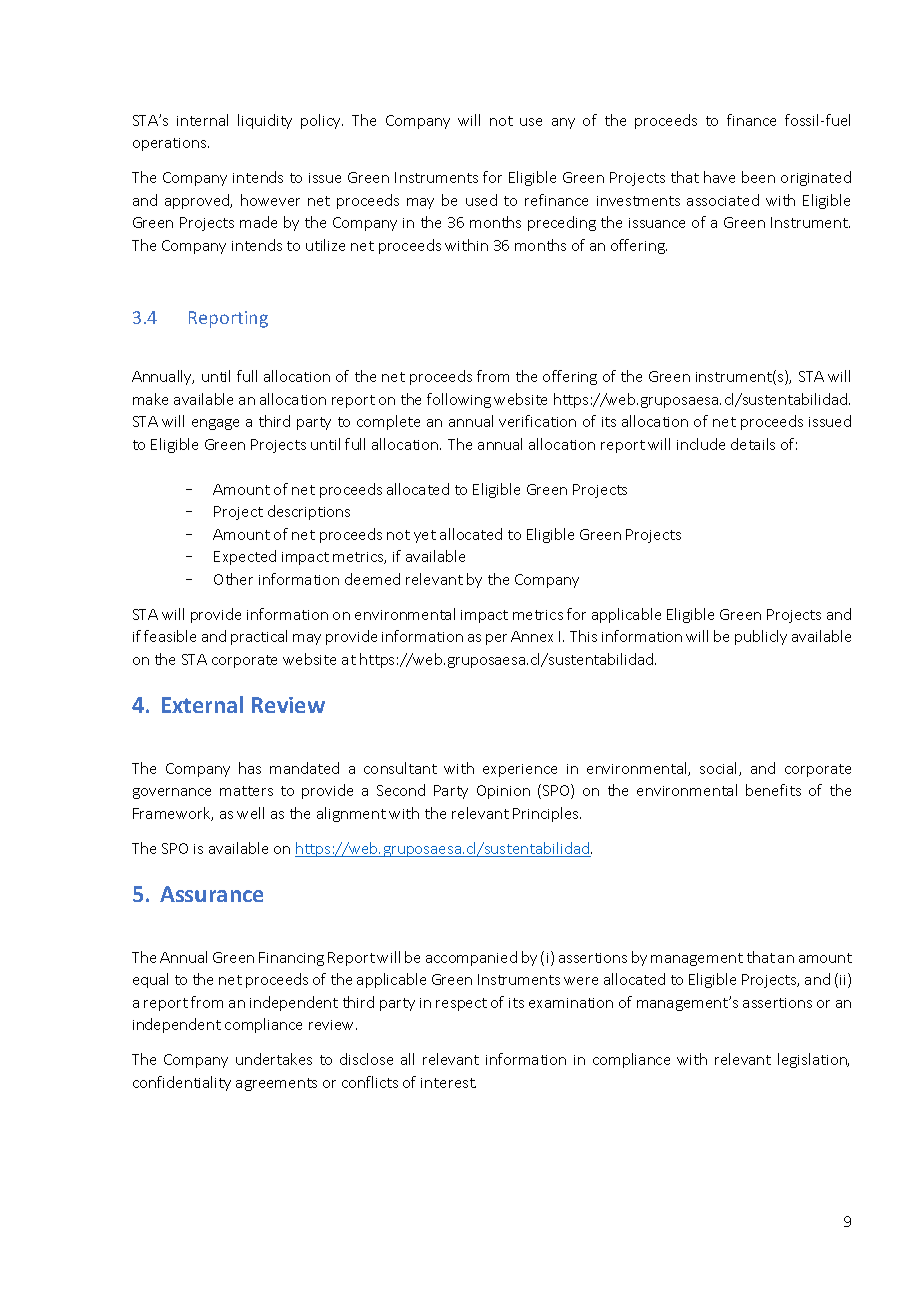  I want to click on experience, so click(520, 770).
